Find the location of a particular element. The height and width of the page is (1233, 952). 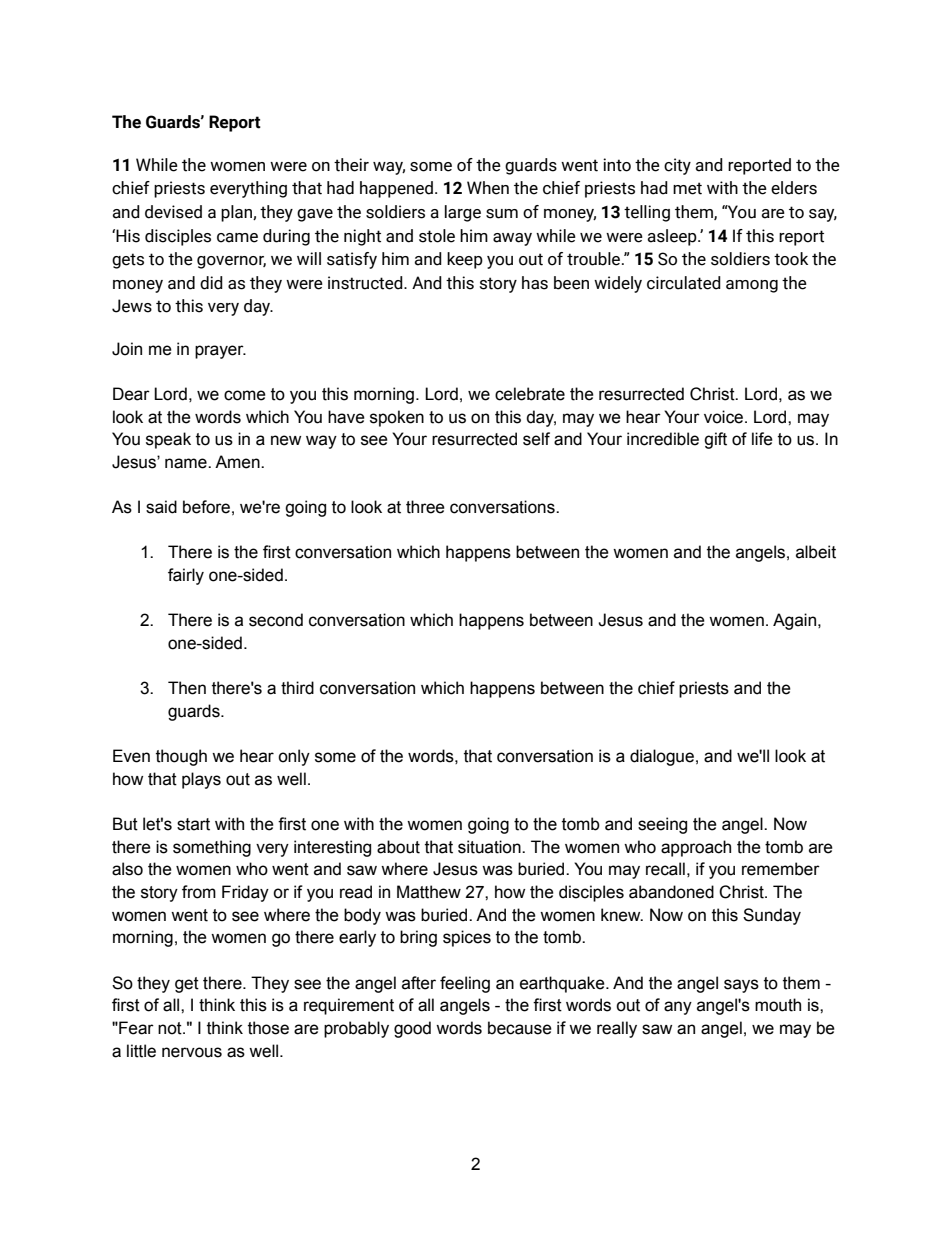

elders is located at coordinates (794, 188).
